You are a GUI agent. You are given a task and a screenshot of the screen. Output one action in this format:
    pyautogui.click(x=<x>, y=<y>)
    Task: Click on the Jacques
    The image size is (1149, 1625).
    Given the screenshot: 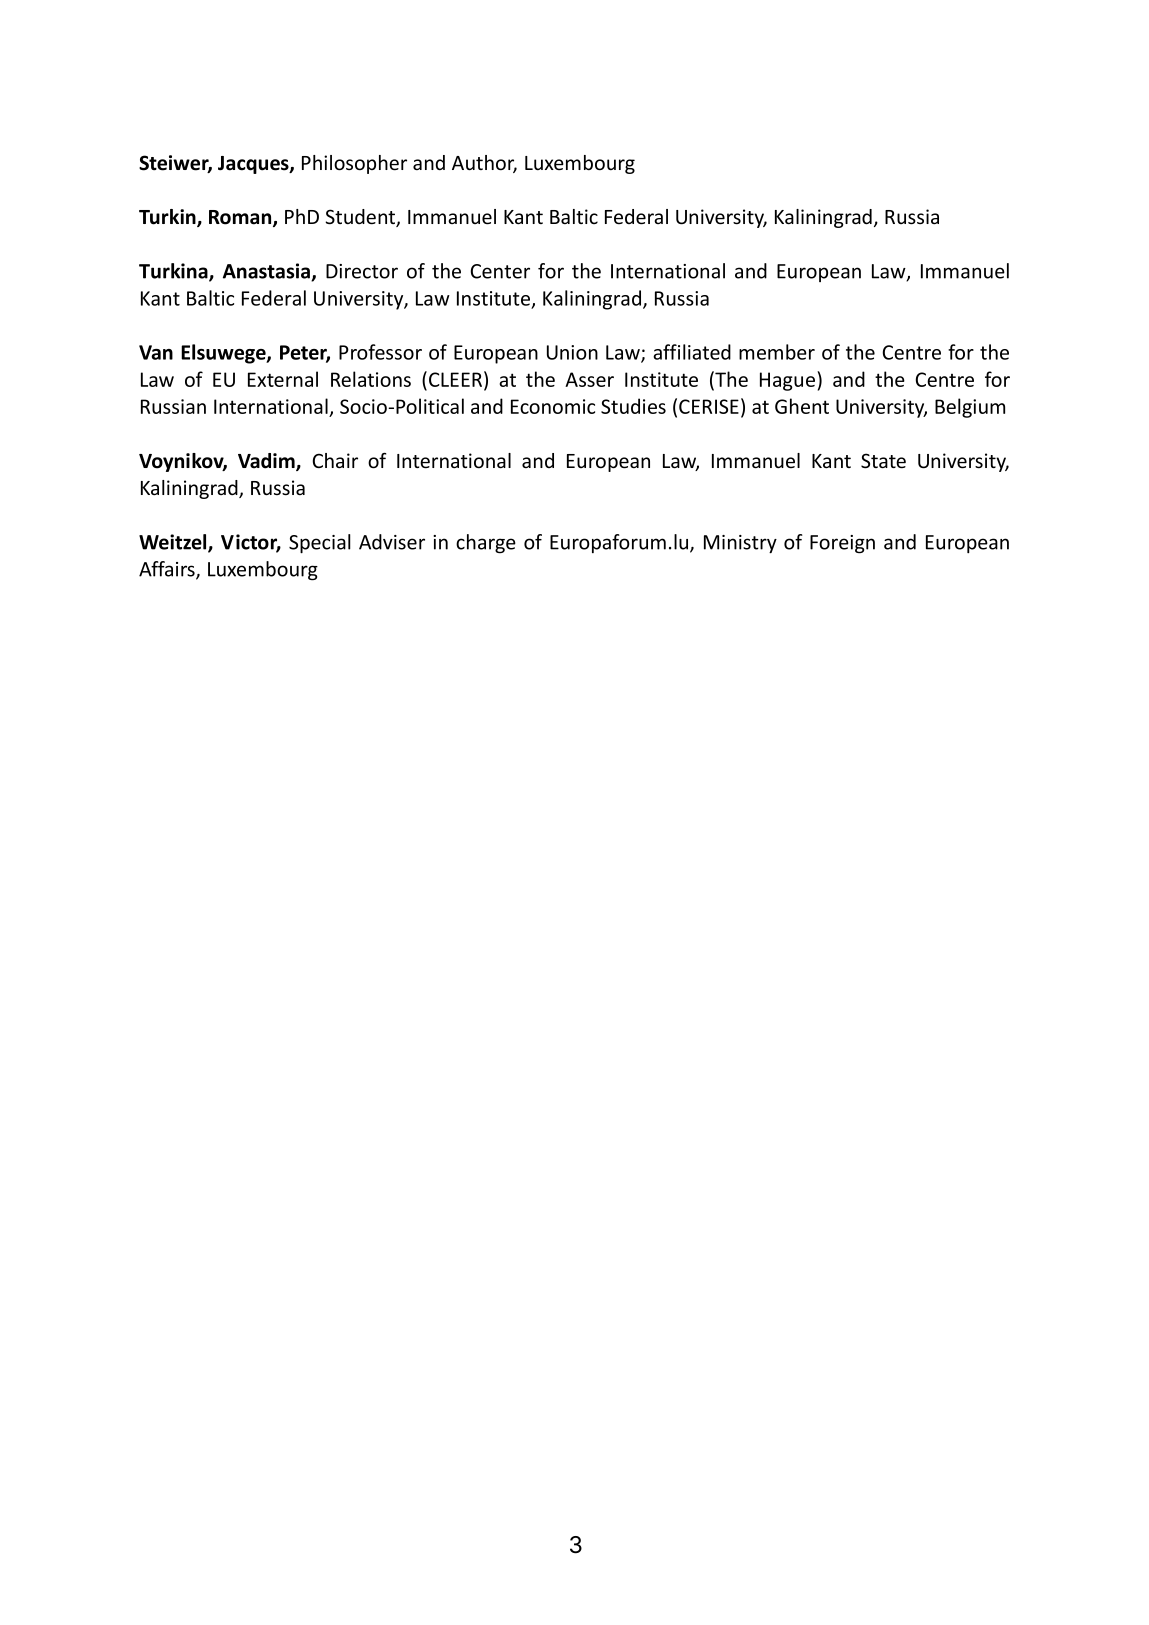 What is the action you would take?
    pyautogui.click(x=254, y=165)
